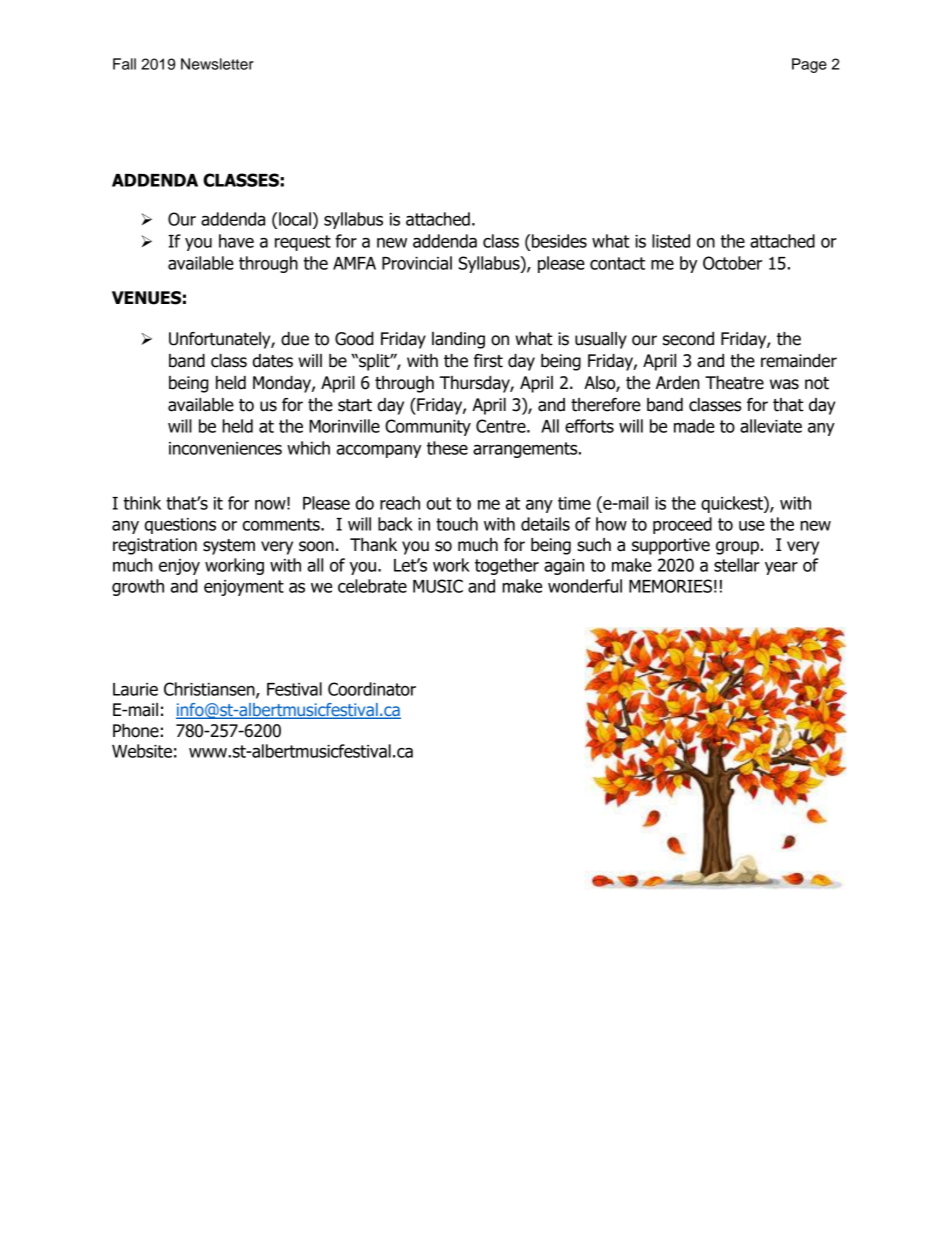 The width and height of the screenshot is (952, 1233). Describe the element at coordinates (732, 263) in the screenshot. I see `October` at that location.
